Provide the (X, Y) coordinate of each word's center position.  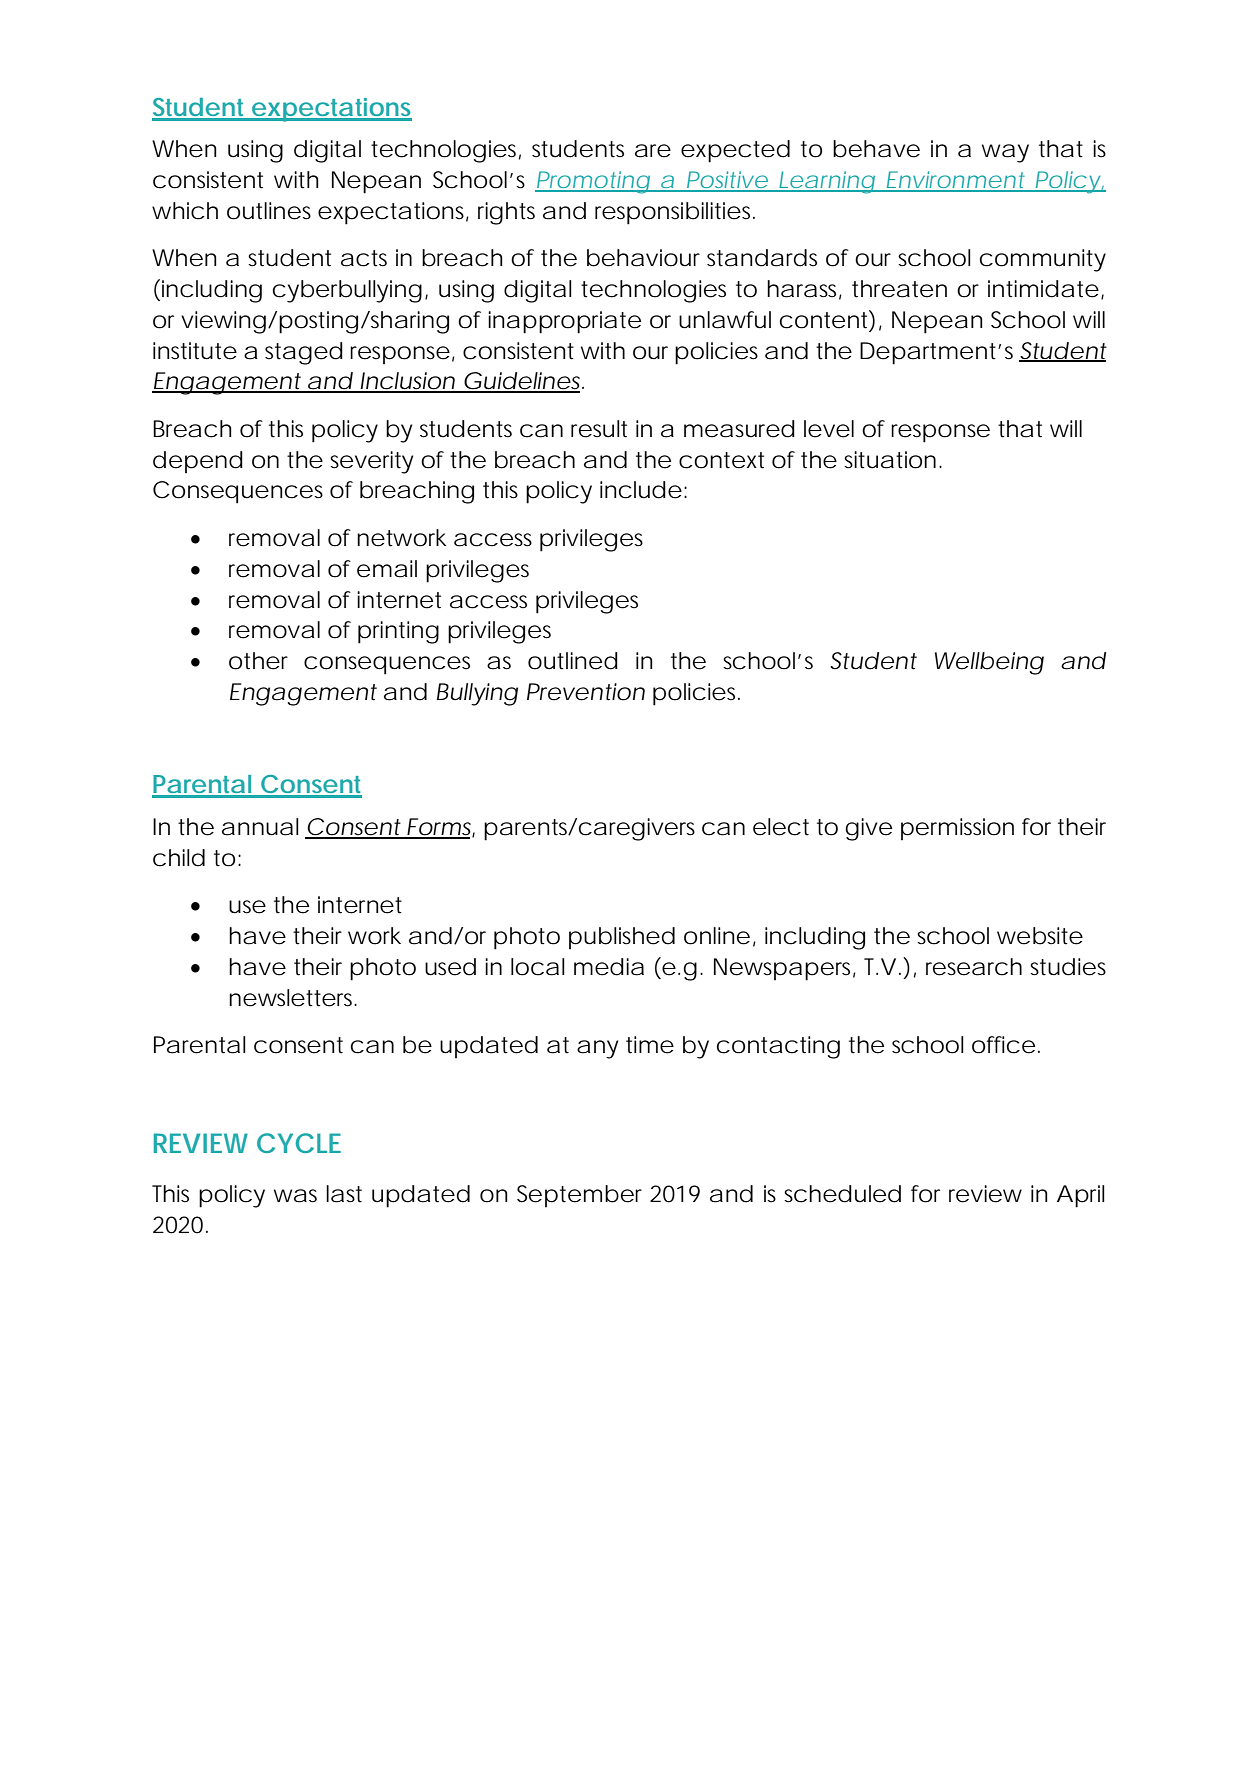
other (258, 661)
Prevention (586, 692)
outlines (269, 211)
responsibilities (675, 213)
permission (957, 829)
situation (890, 460)
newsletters (293, 998)
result (599, 429)
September (579, 1196)
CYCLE (299, 1143)
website (1040, 936)
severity (371, 462)
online (717, 936)
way (1005, 153)
